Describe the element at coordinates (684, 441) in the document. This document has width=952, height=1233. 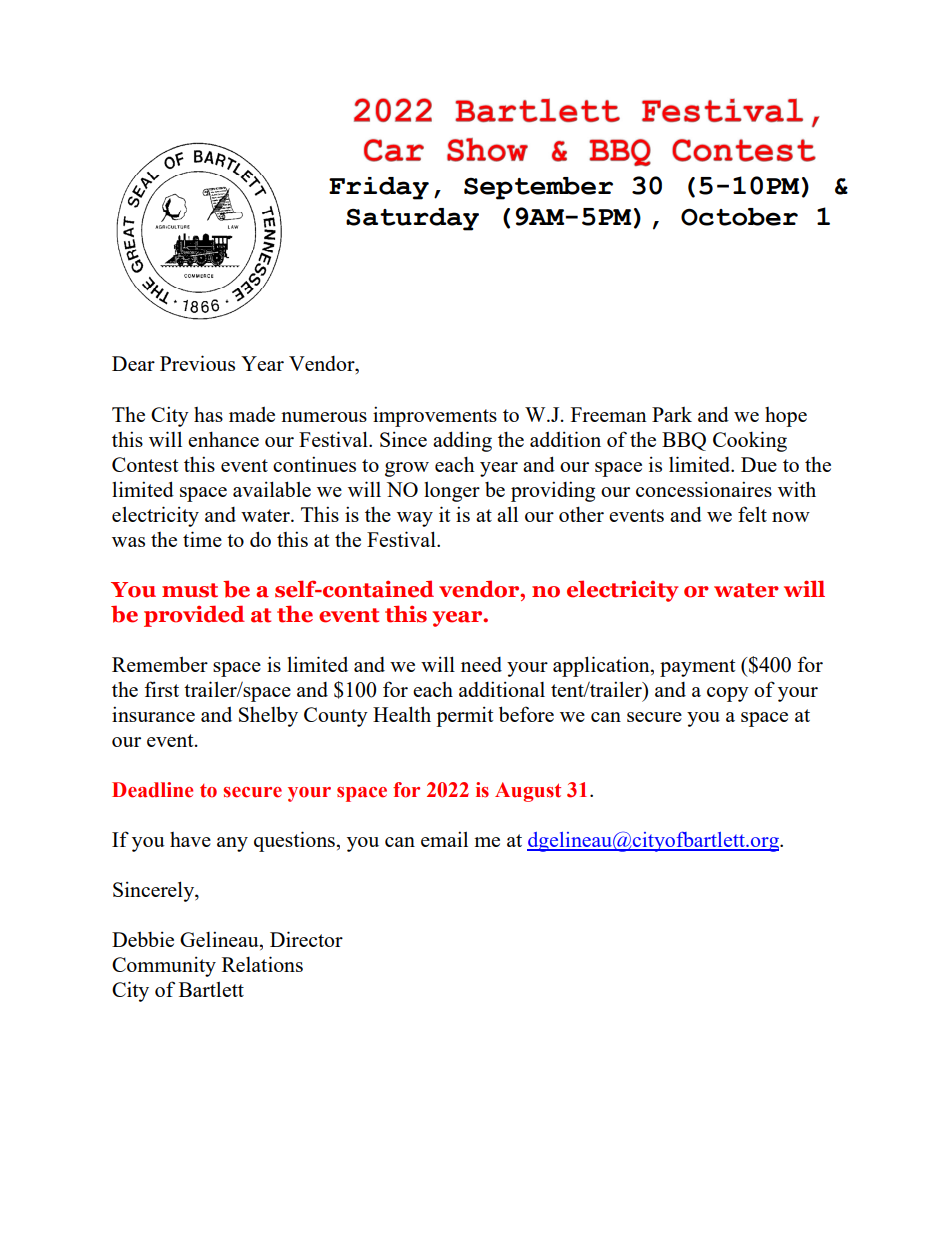
I see `BBQ` at that location.
